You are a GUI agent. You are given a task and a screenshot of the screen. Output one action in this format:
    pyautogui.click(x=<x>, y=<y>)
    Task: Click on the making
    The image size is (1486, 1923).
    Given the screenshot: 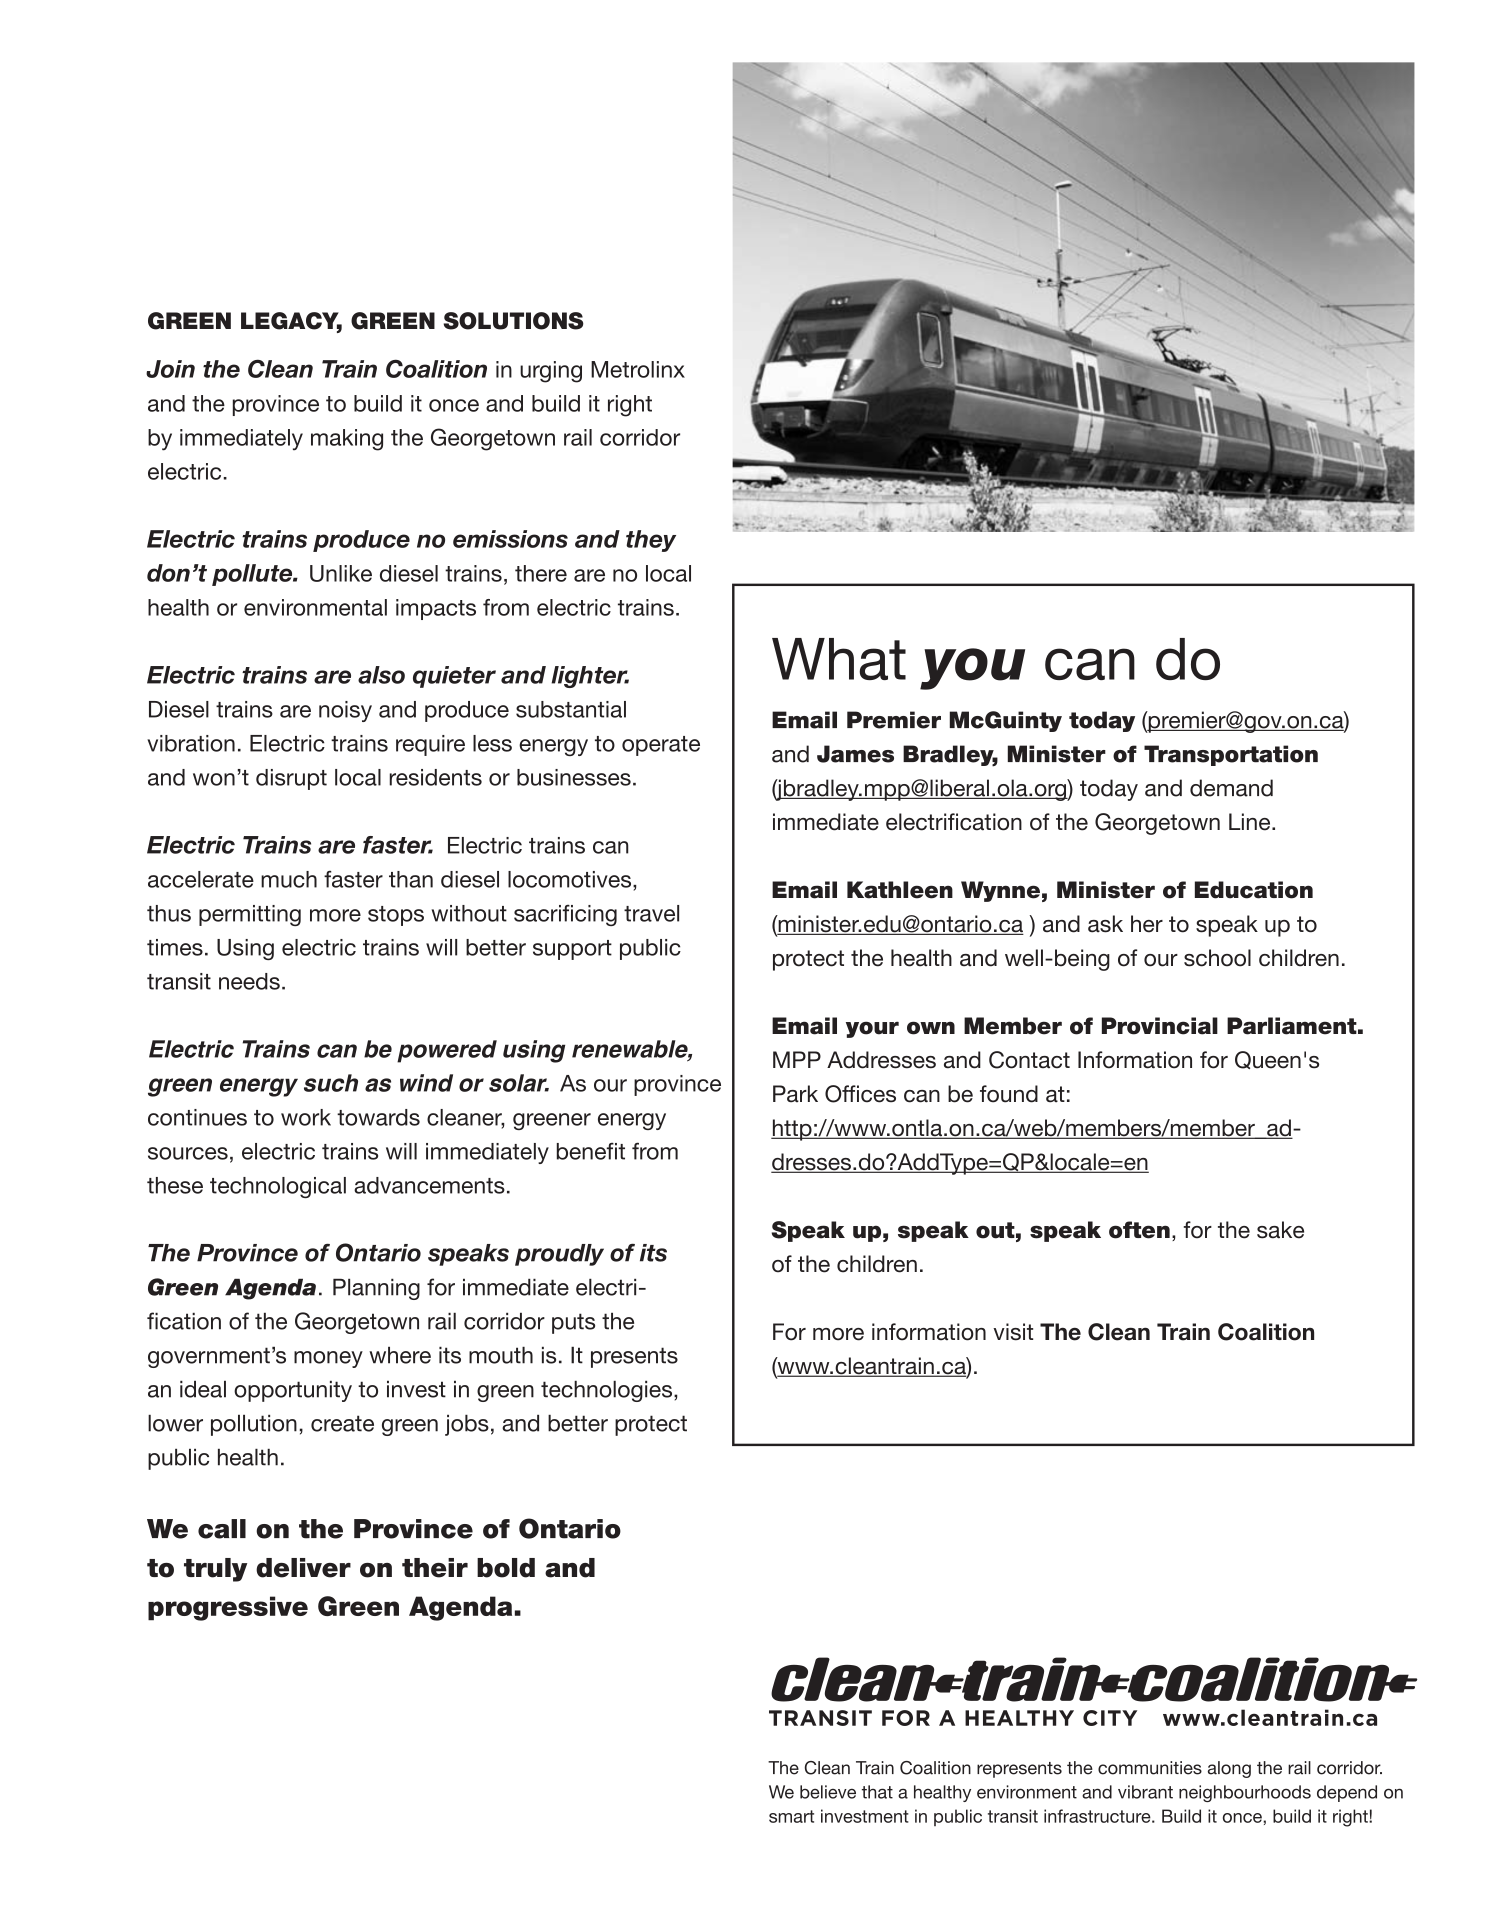 What is the action you would take?
    pyautogui.click(x=347, y=440)
